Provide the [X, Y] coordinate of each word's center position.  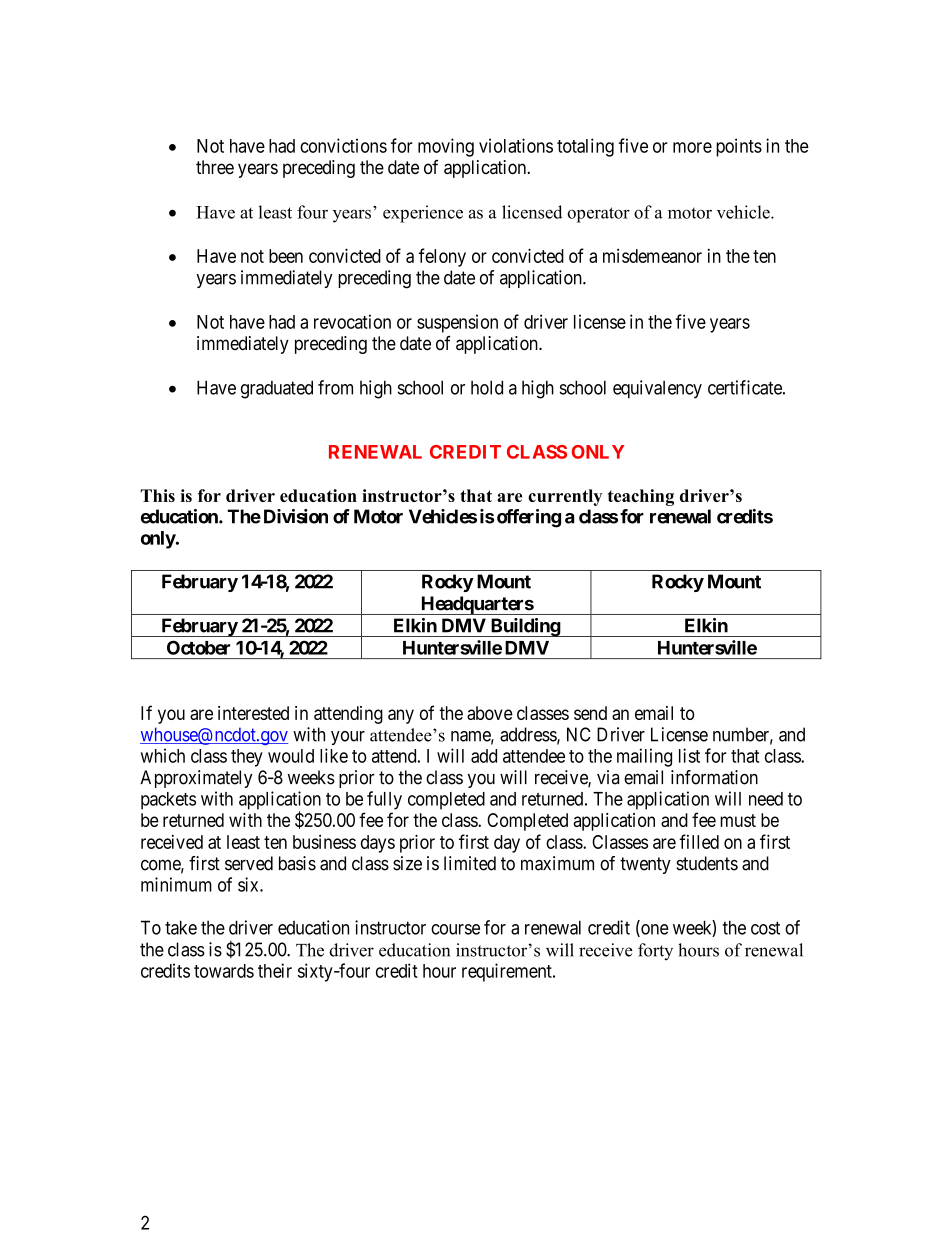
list [689, 755]
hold [487, 387]
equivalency [657, 389]
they [247, 758]
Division [296, 516]
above [490, 713]
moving [446, 147]
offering [527, 518]
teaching [641, 497]
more [692, 147]
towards [224, 971]
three [215, 167]
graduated [277, 389]
